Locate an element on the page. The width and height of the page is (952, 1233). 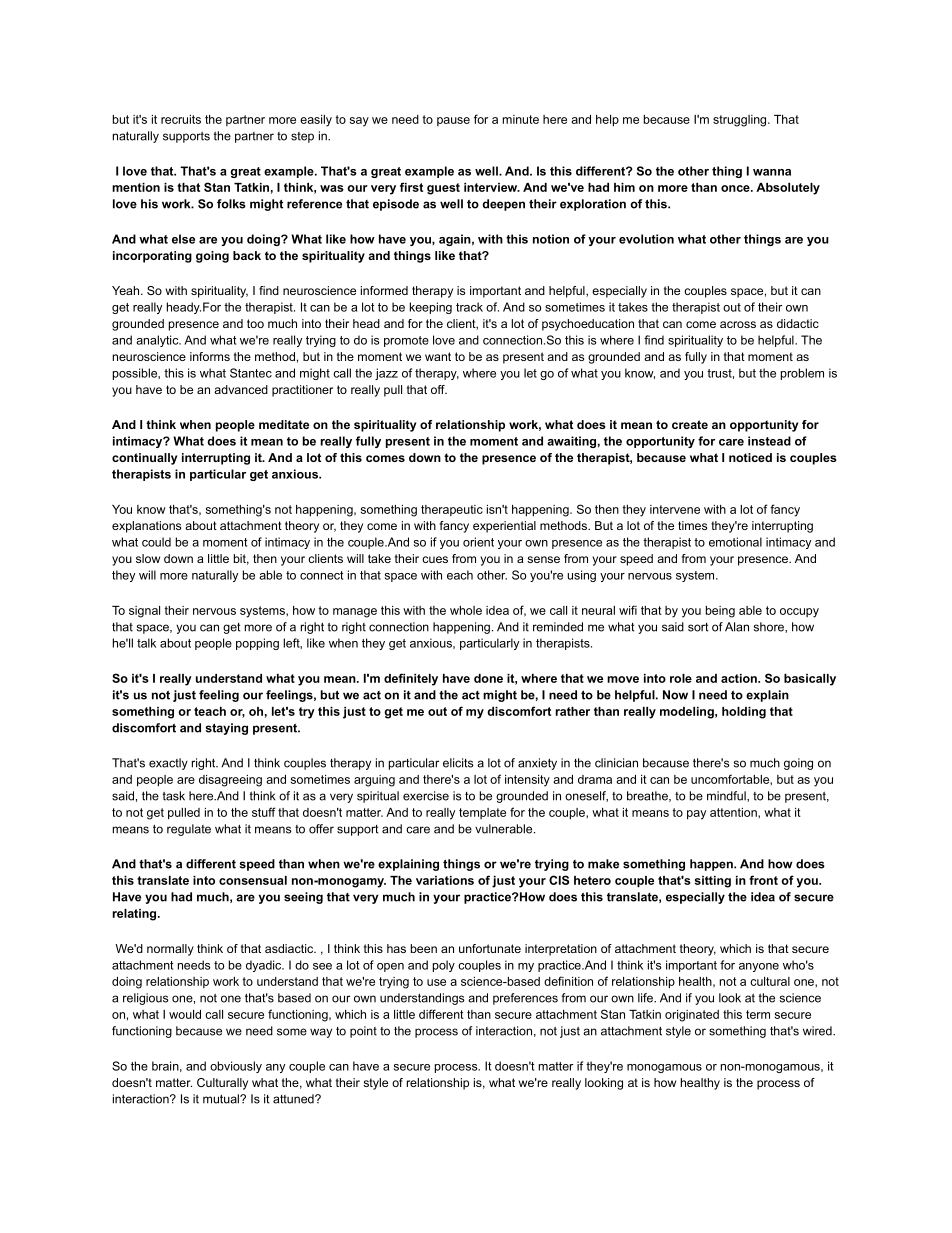
obviously is located at coordinates (236, 1067).
